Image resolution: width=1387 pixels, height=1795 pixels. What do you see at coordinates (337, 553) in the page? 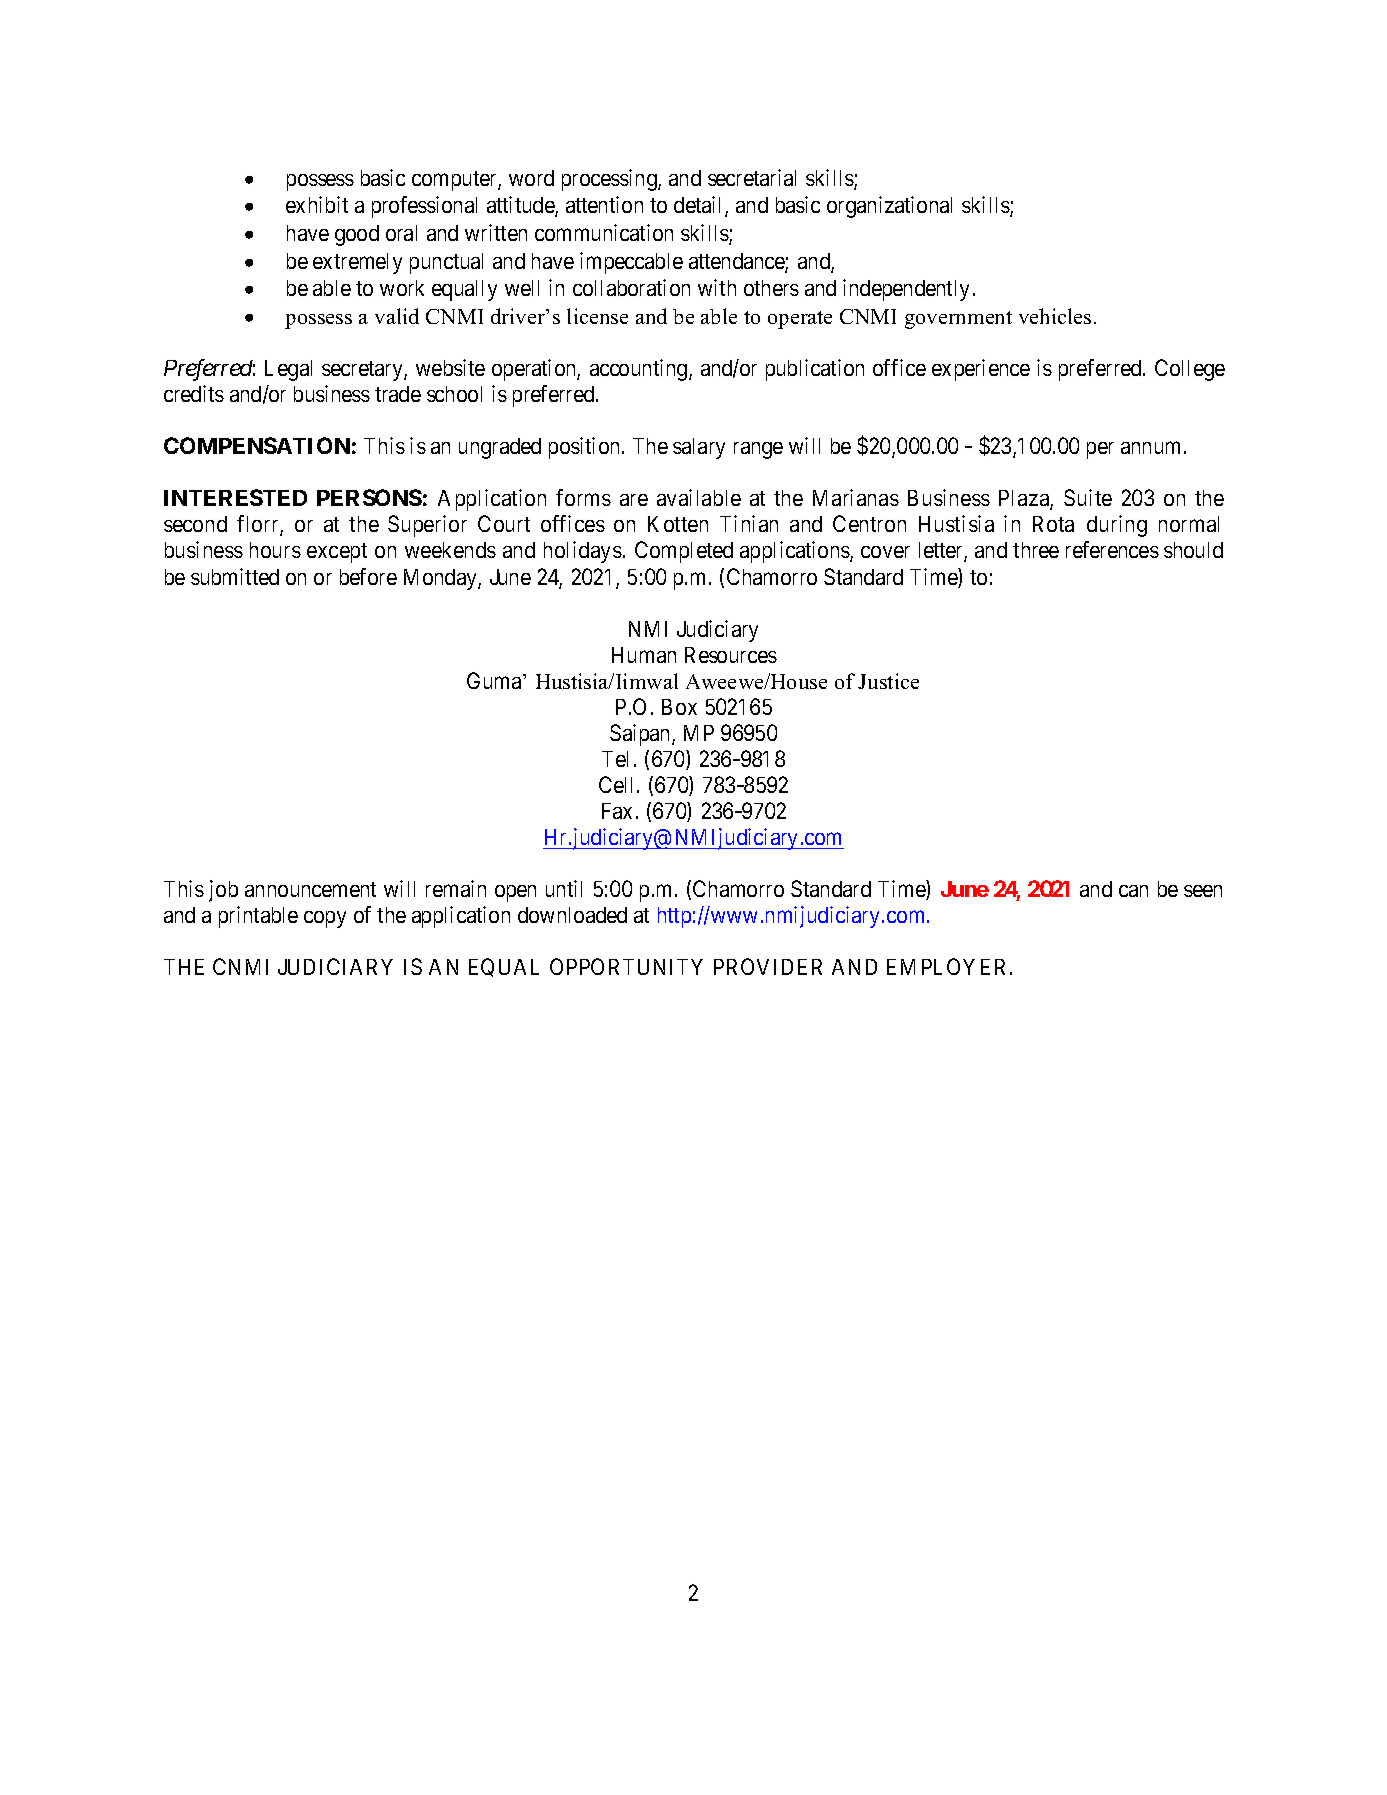
I see `except` at bounding box center [337, 553].
